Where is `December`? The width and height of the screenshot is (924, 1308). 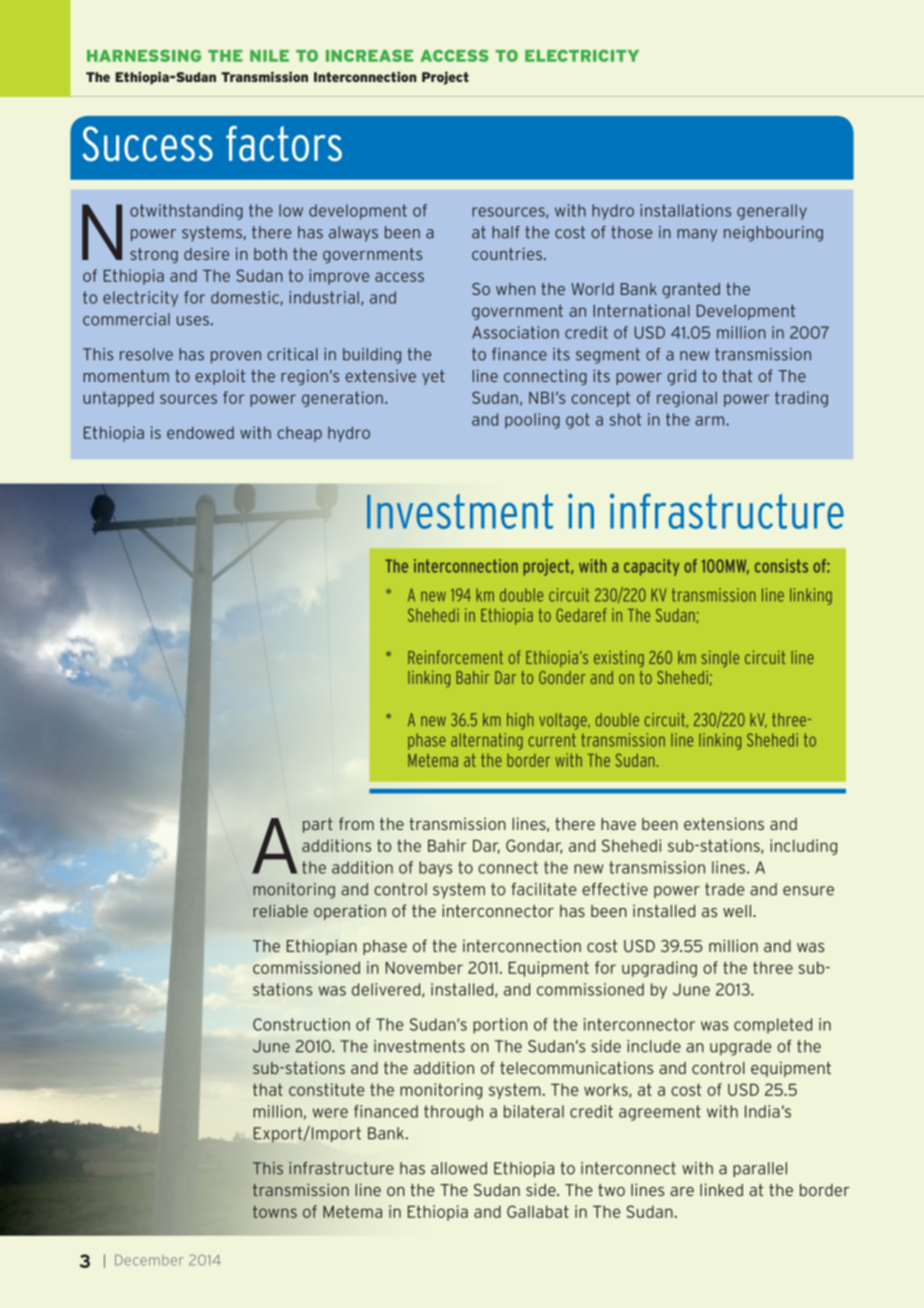 December is located at coordinates (149, 1260).
